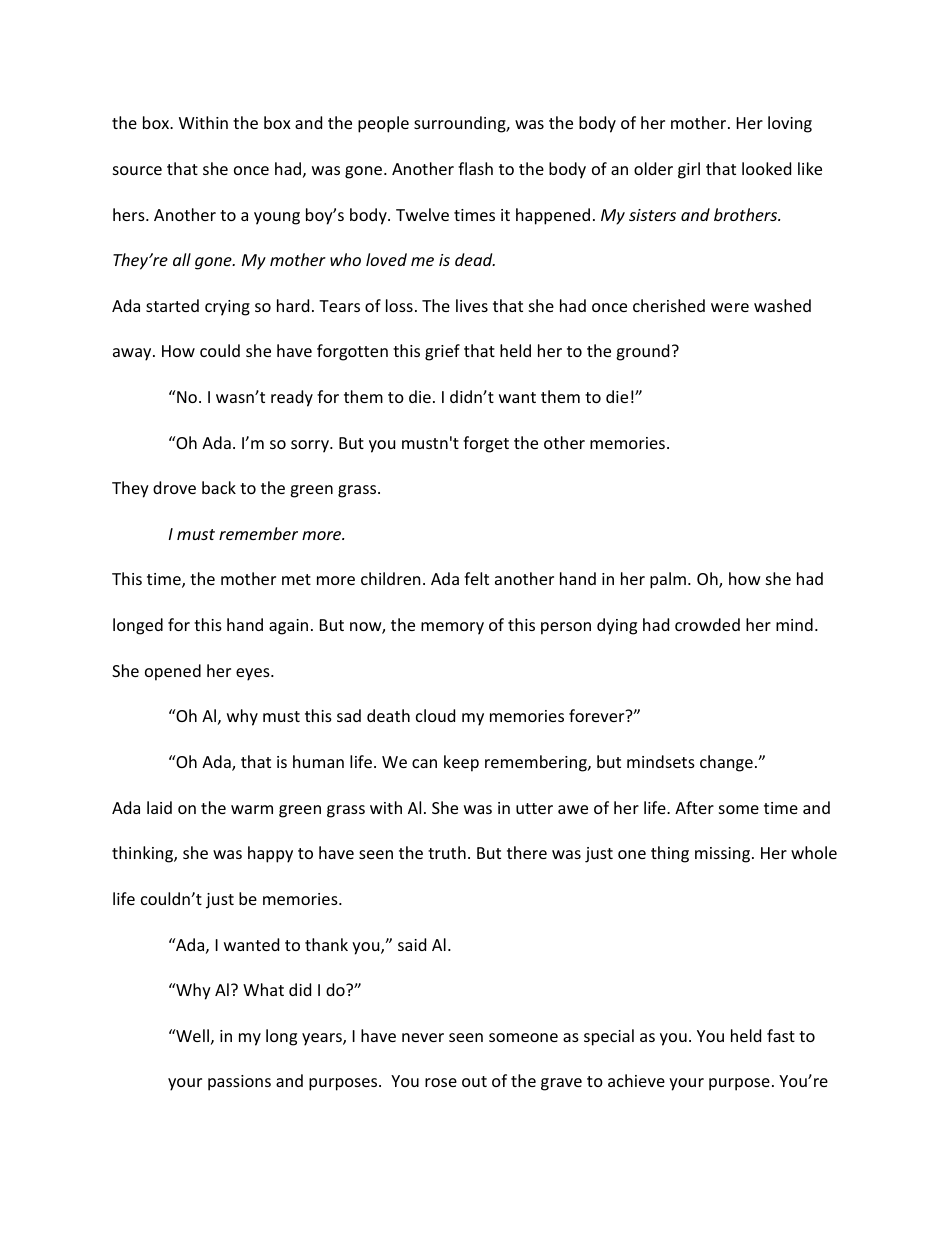 The height and width of the page is (1233, 952). I want to click on passions, so click(239, 1083).
